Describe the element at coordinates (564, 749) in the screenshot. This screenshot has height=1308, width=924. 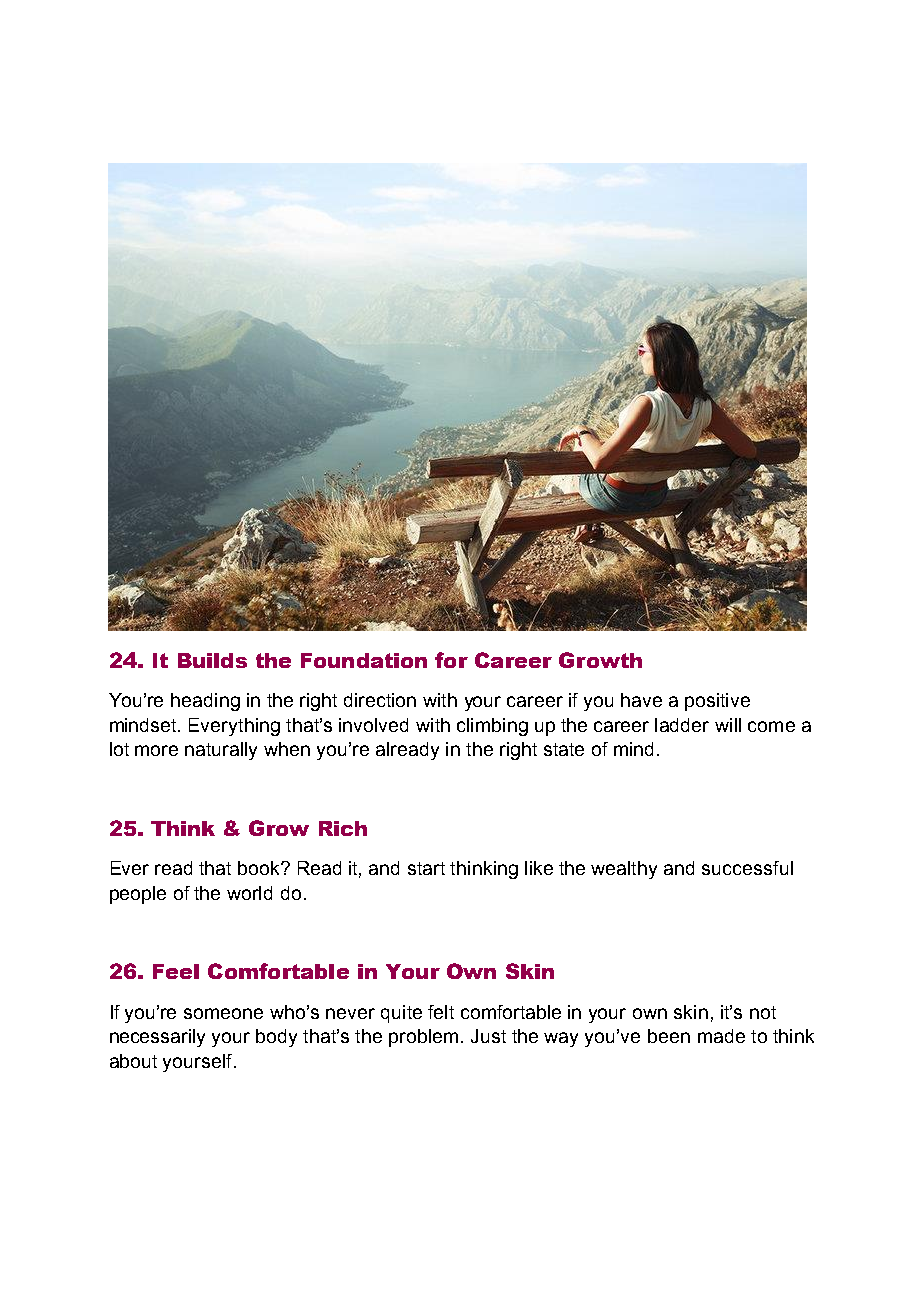
I see `state` at that location.
